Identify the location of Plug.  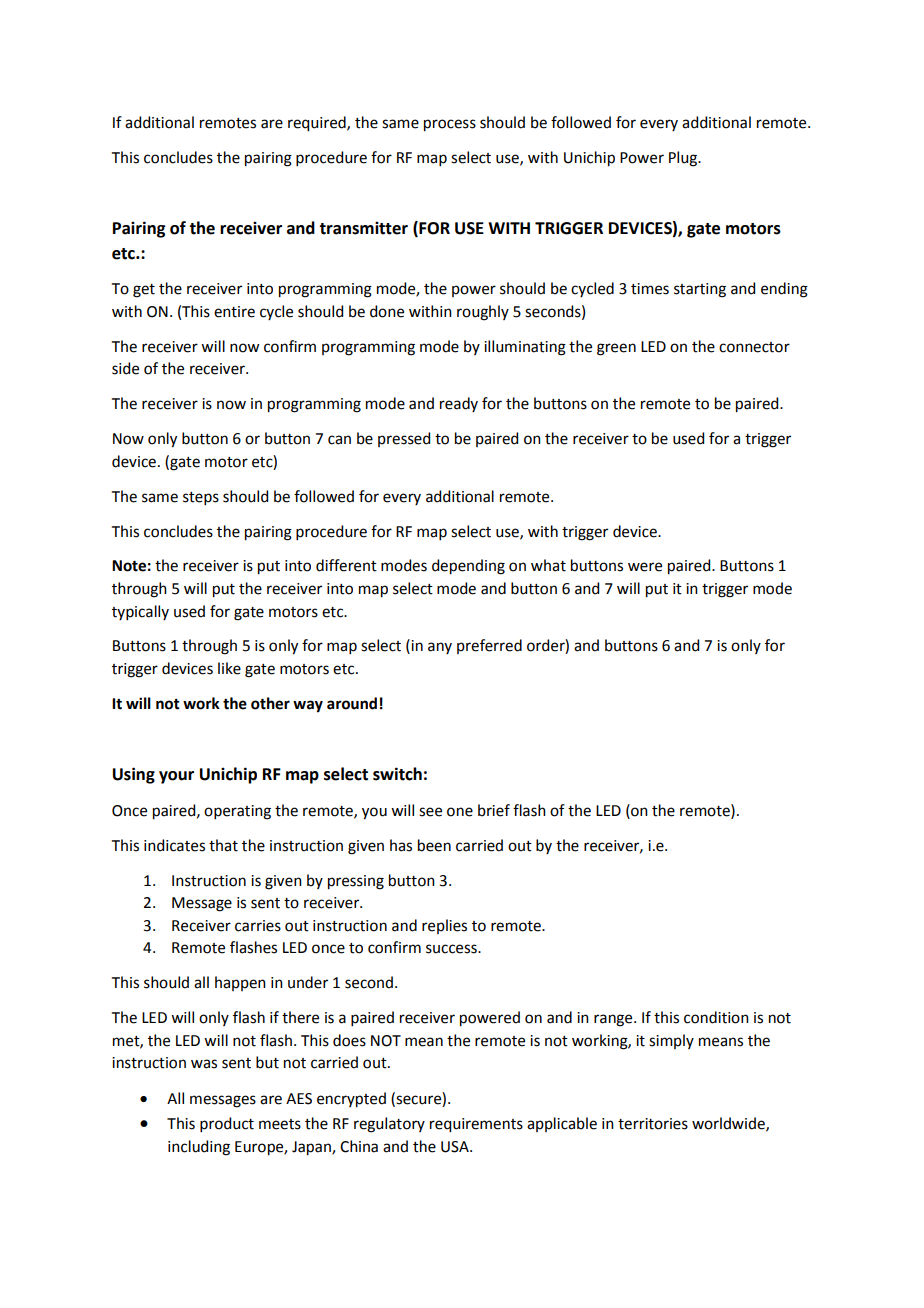
(684, 159).
